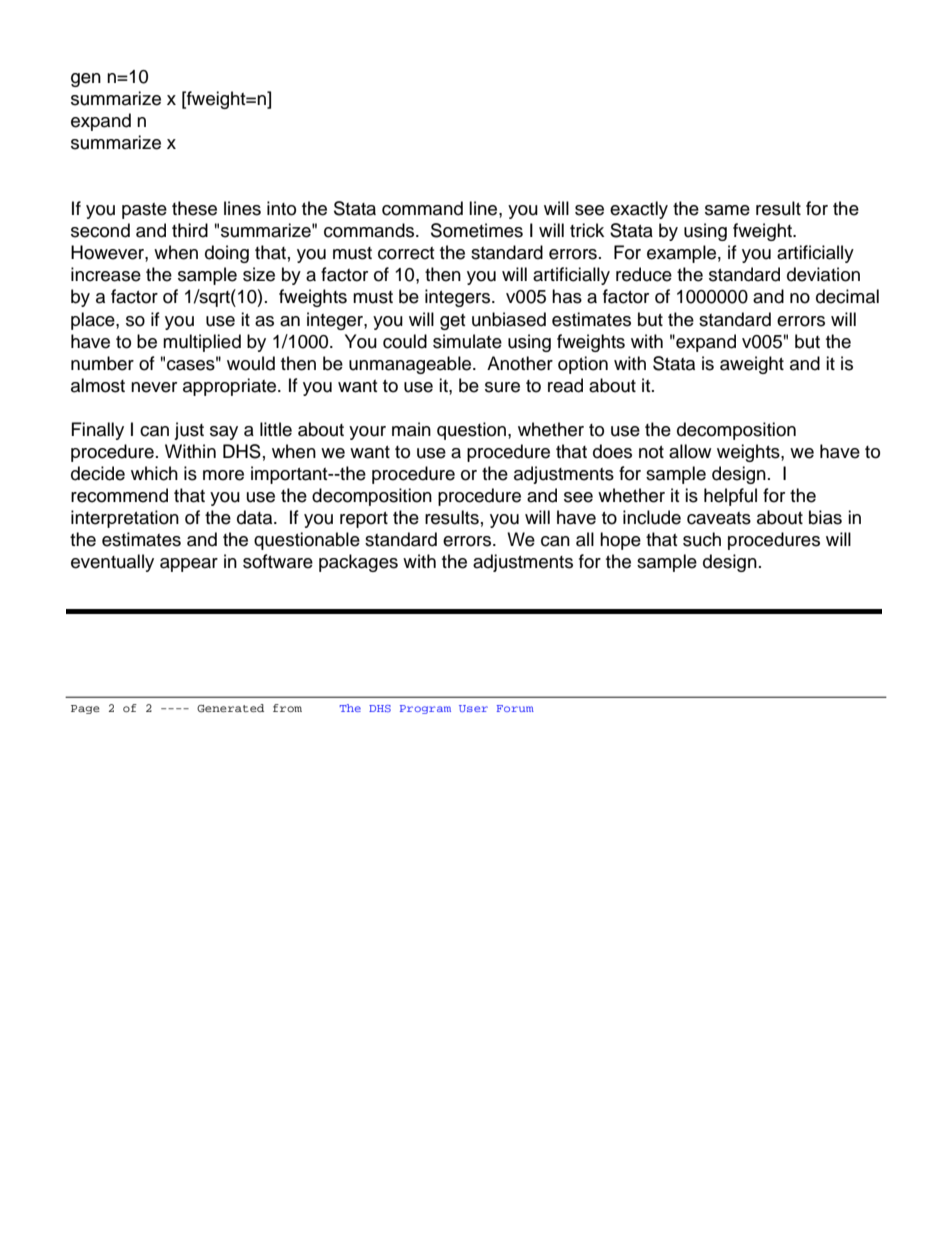 Image resolution: width=952 pixels, height=1233 pixels. What do you see at coordinates (477, 230) in the screenshot?
I see `Sometimes` at bounding box center [477, 230].
